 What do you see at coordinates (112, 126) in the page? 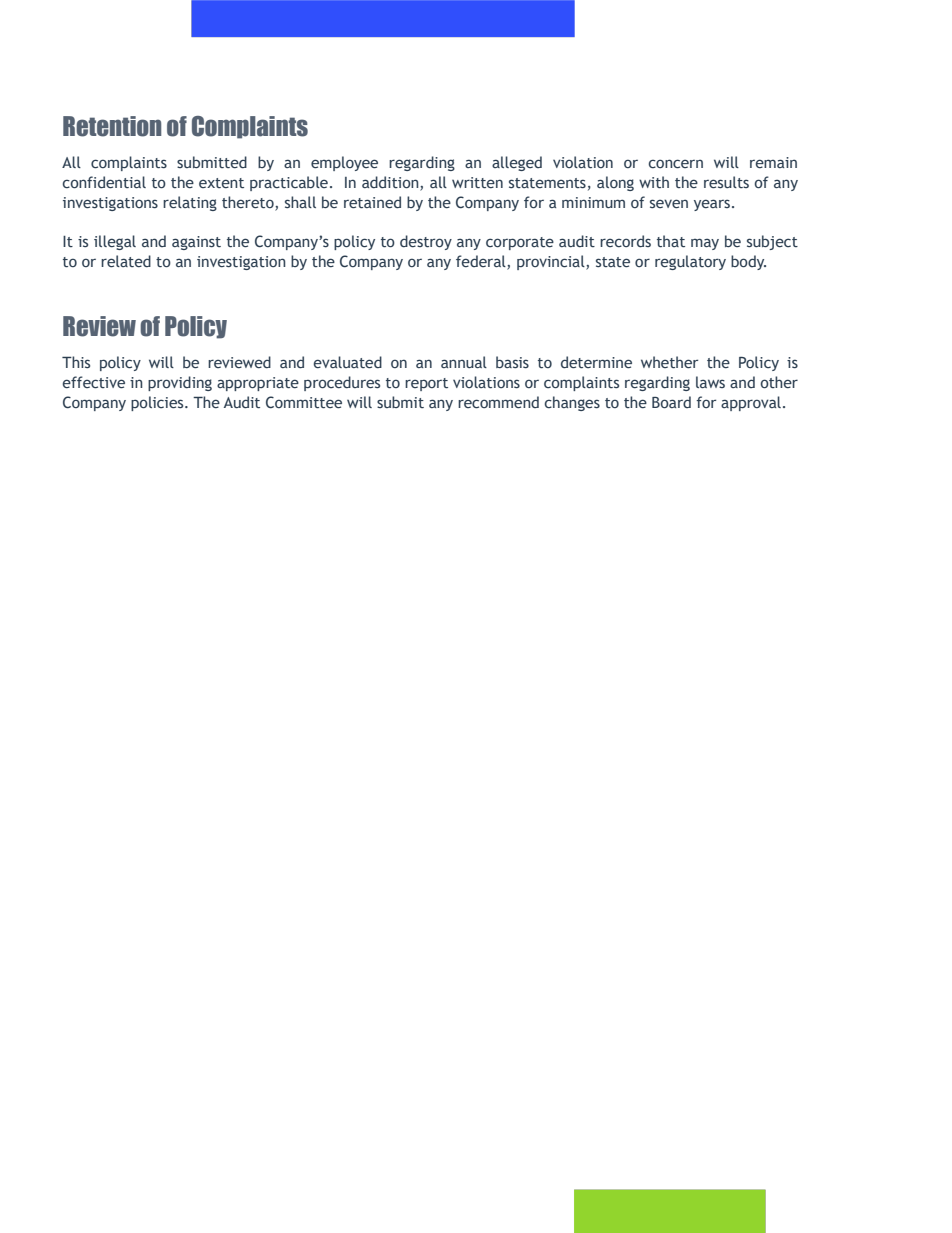
I see `Retention` at bounding box center [112, 126].
